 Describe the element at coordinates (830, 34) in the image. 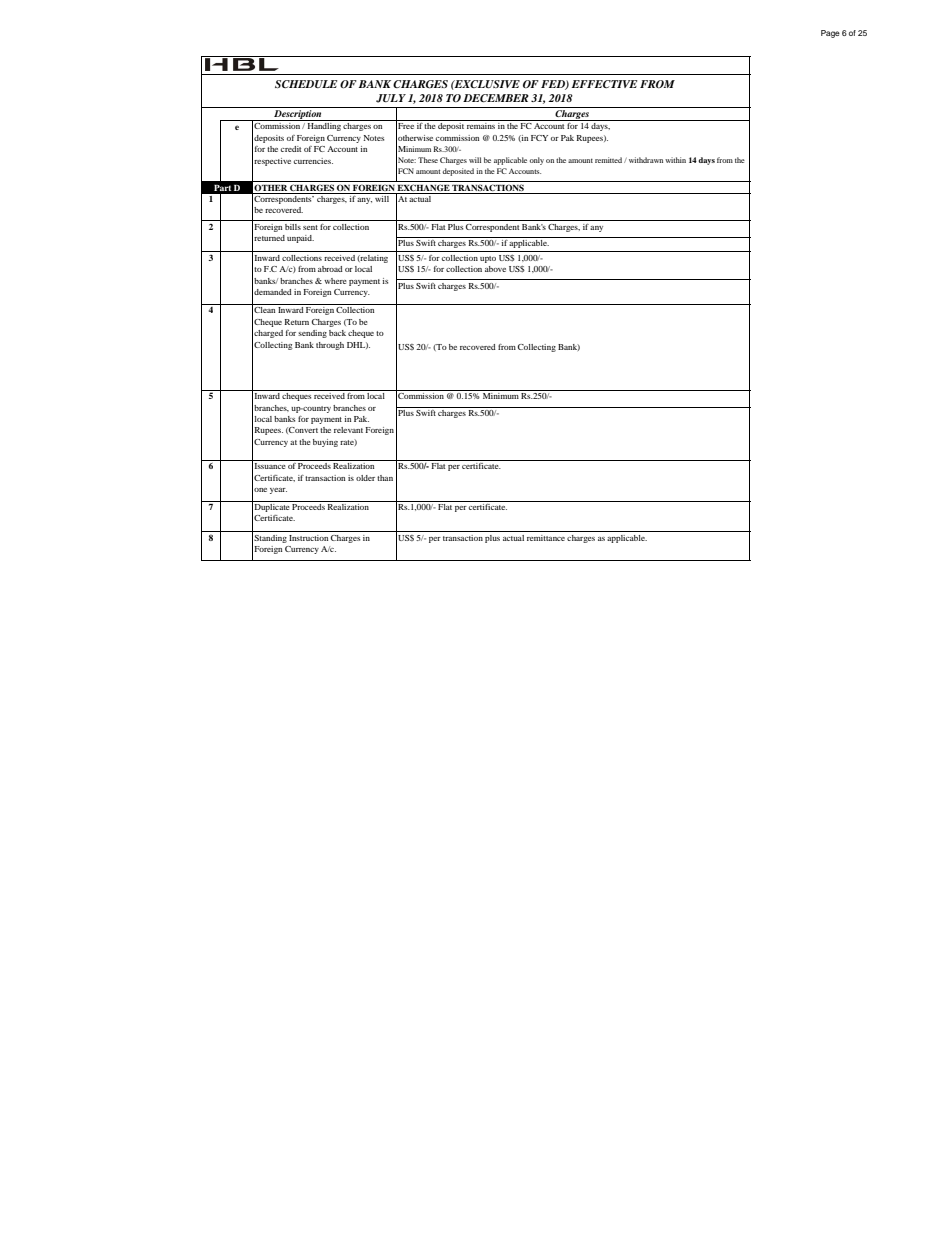

I see `Page` at that location.
